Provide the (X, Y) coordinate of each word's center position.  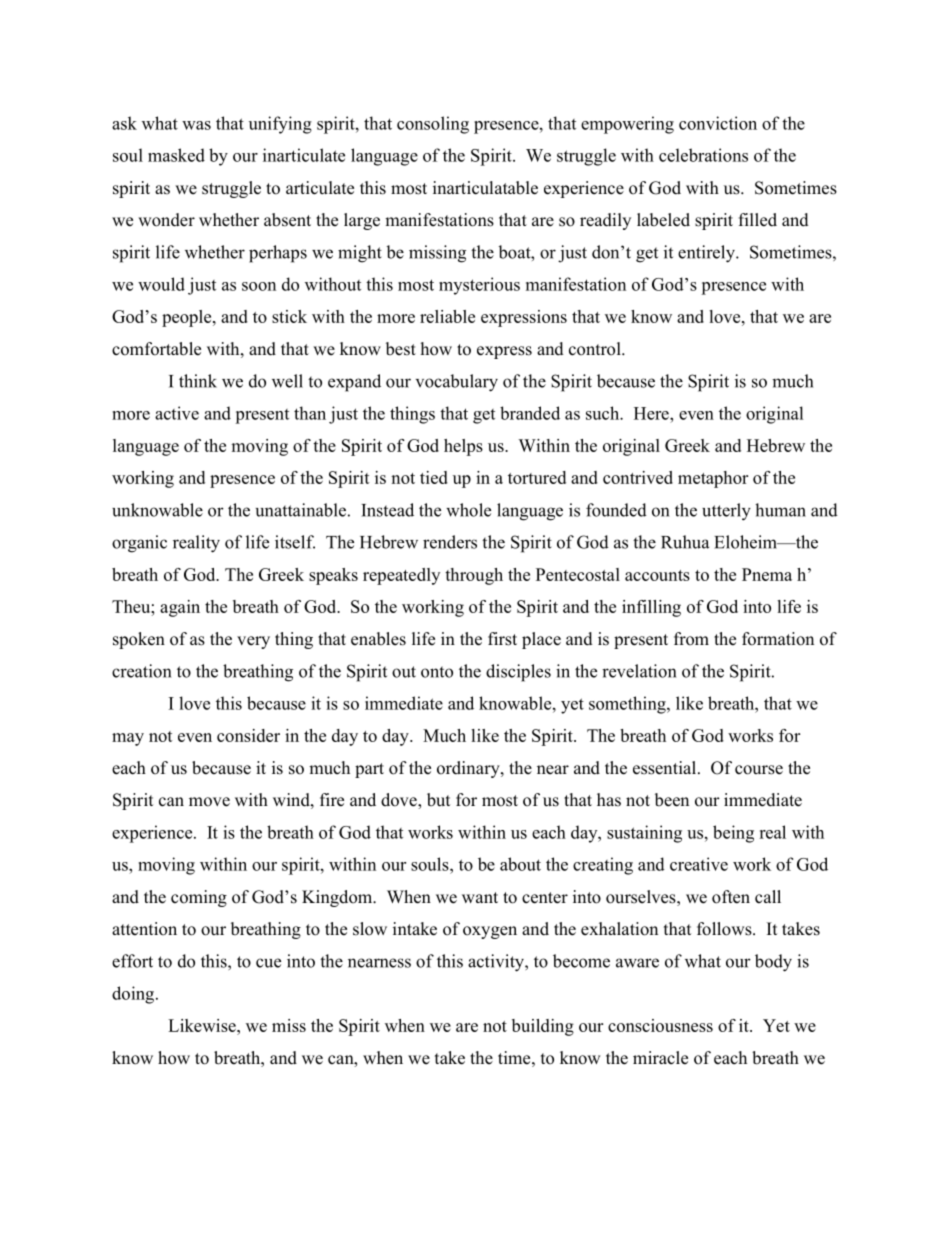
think (198, 381)
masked (176, 155)
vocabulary (457, 383)
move (209, 802)
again (180, 608)
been (672, 800)
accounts (657, 575)
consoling (433, 125)
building (543, 1027)
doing (134, 995)
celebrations (703, 155)
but (438, 800)
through (474, 576)
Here (652, 413)
